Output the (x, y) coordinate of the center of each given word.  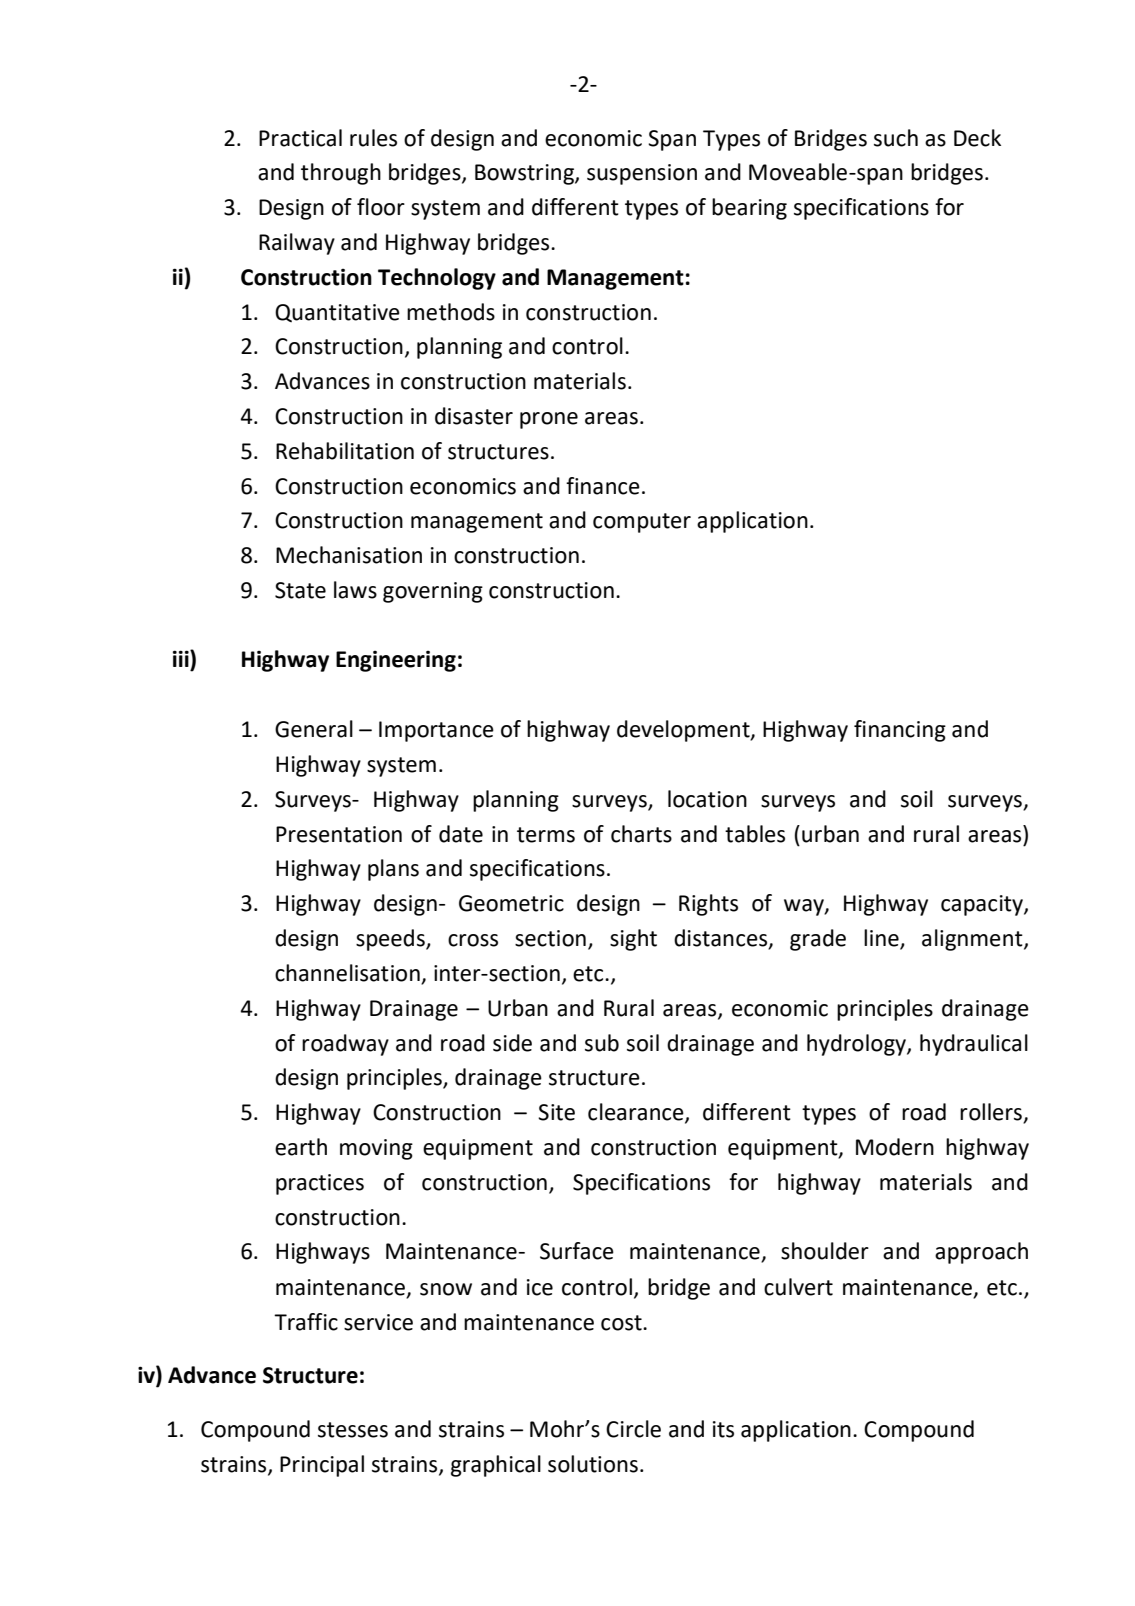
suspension (642, 174)
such (896, 138)
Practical (300, 138)
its (723, 1429)
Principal (322, 1466)
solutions (593, 1464)
